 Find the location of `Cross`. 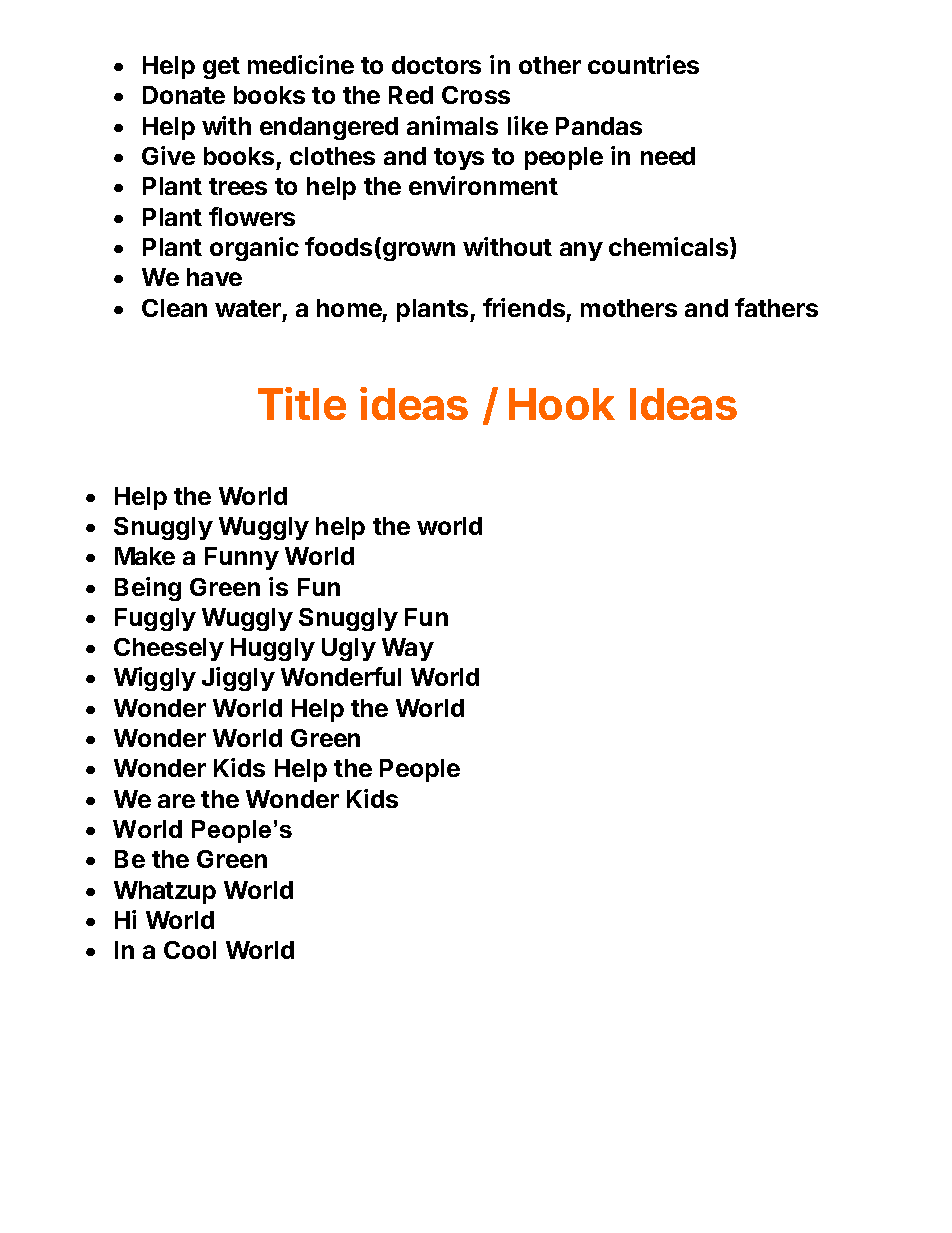

Cross is located at coordinates (476, 95).
